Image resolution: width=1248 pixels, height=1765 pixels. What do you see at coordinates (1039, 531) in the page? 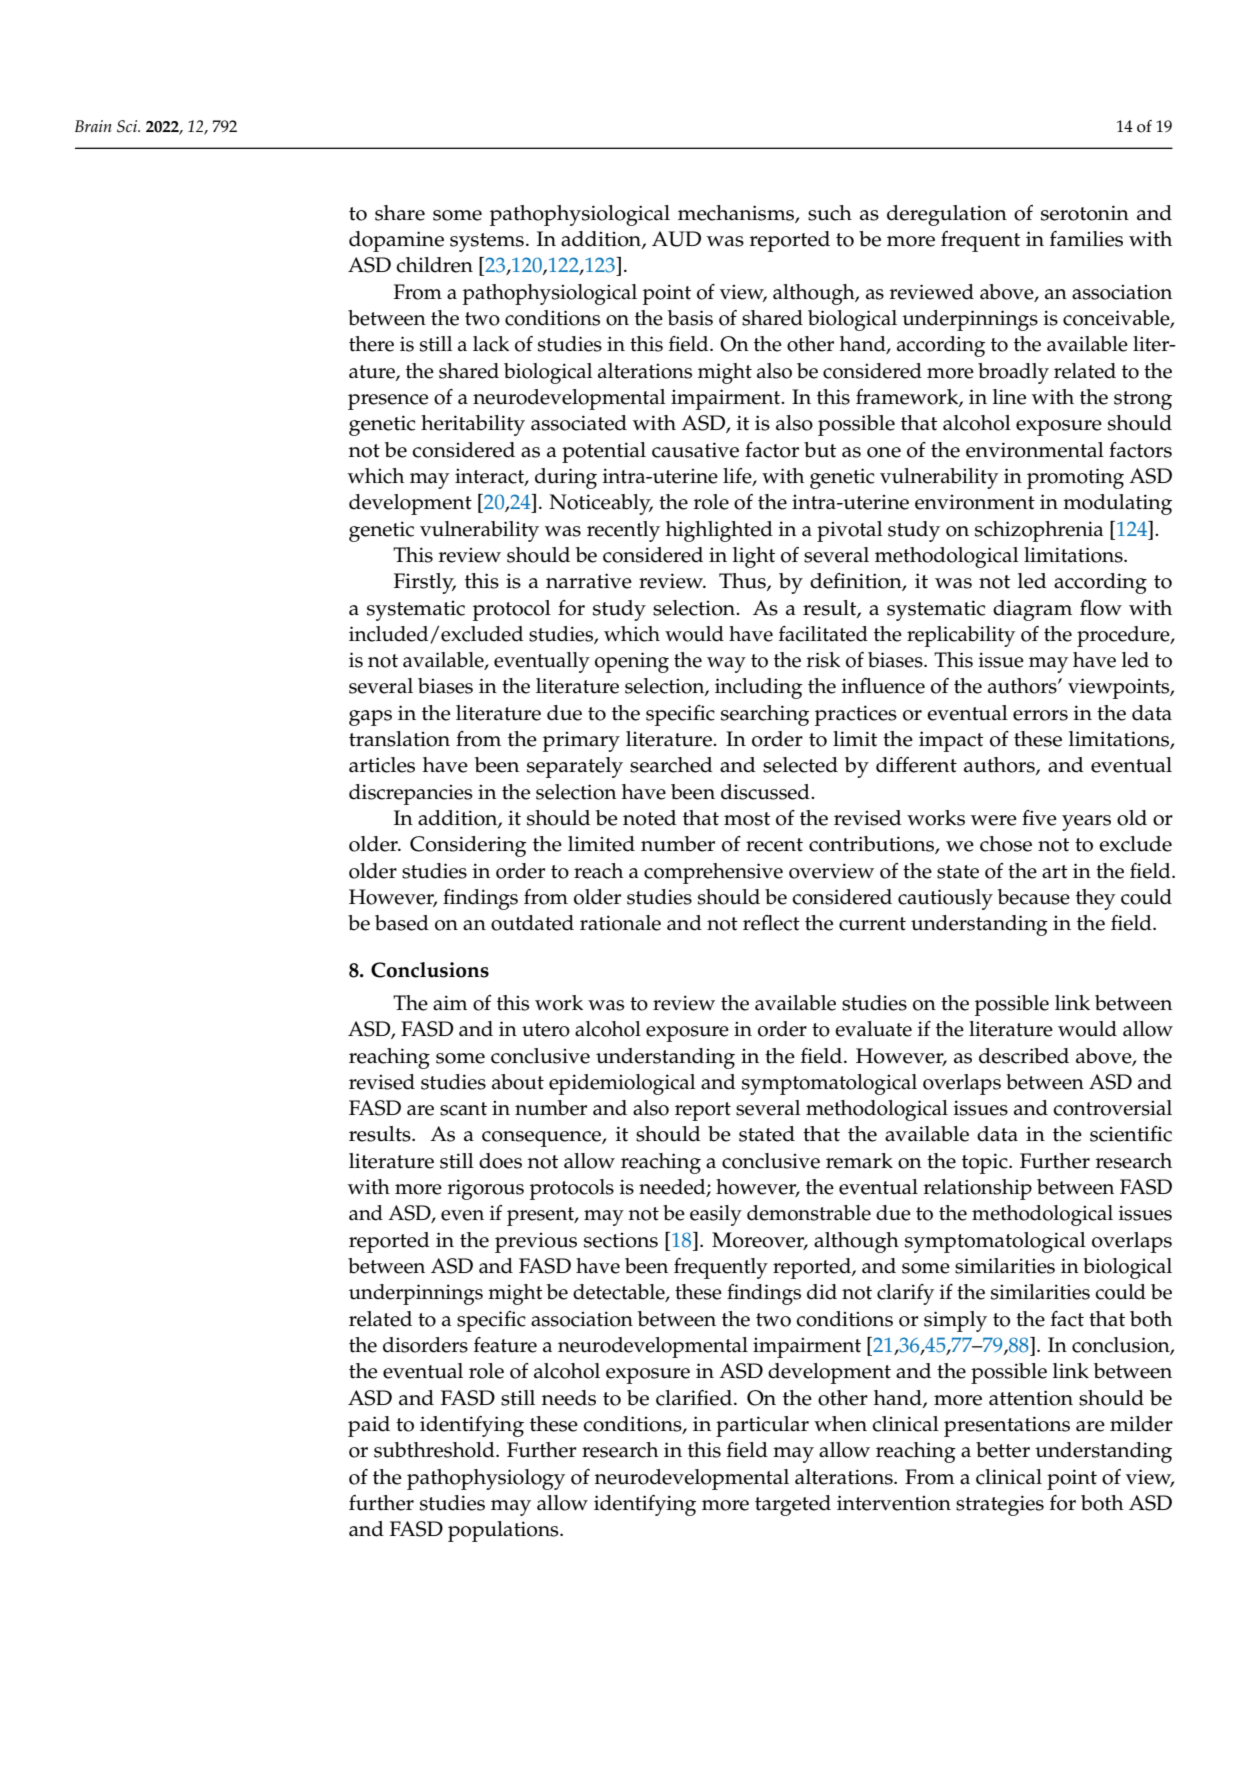
I see `schizophrenia` at bounding box center [1039, 531].
